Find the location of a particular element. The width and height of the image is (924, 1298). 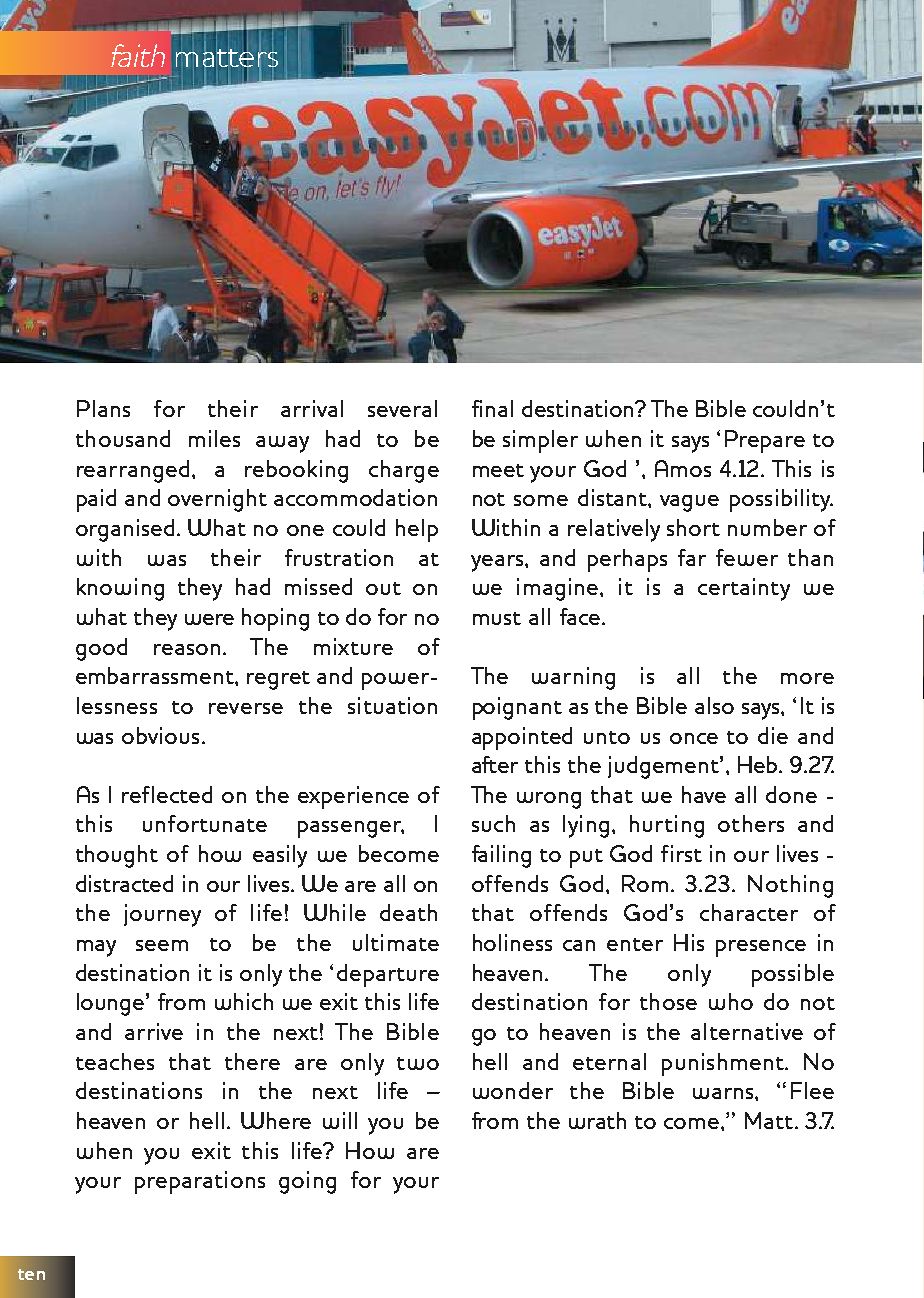

departure is located at coordinates (388, 975).
